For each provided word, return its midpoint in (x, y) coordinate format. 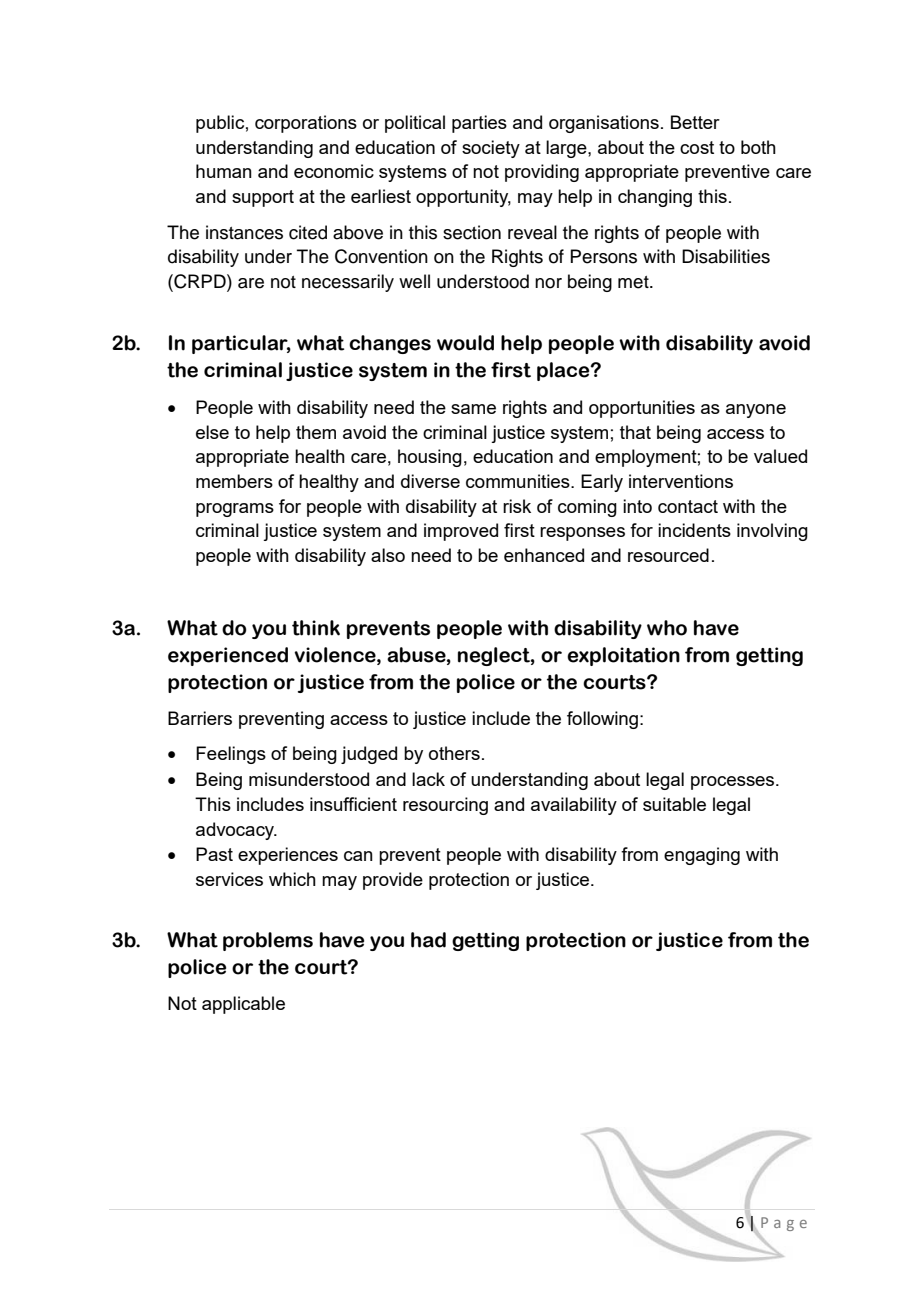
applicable (243, 1005)
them (316, 432)
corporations (306, 124)
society (491, 149)
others (454, 753)
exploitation (623, 656)
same (473, 409)
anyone (756, 411)
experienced (228, 656)
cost (697, 147)
